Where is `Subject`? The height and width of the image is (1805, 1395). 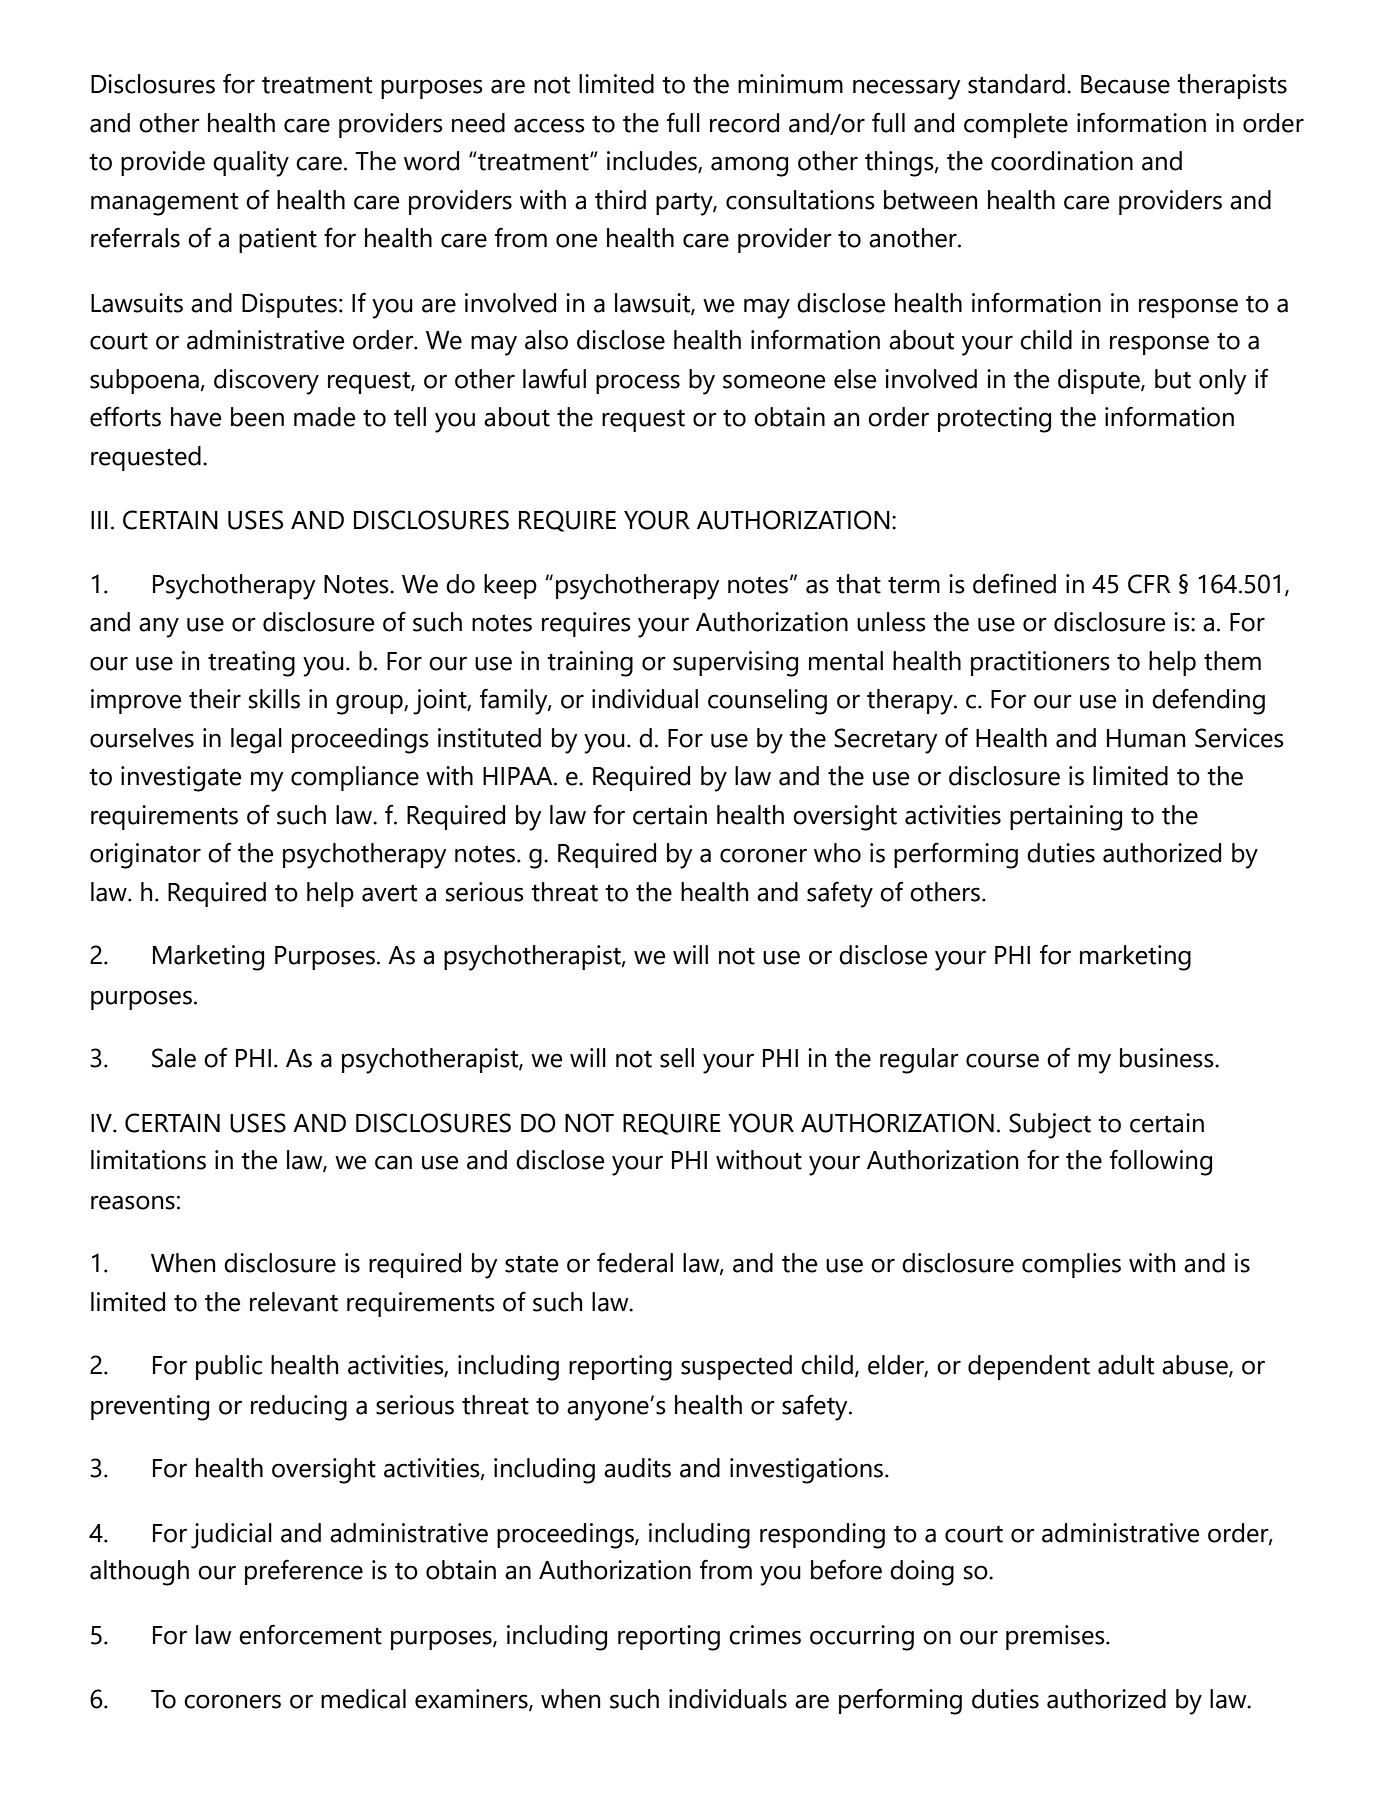 Subject is located at coordinates (1050, 1126).
